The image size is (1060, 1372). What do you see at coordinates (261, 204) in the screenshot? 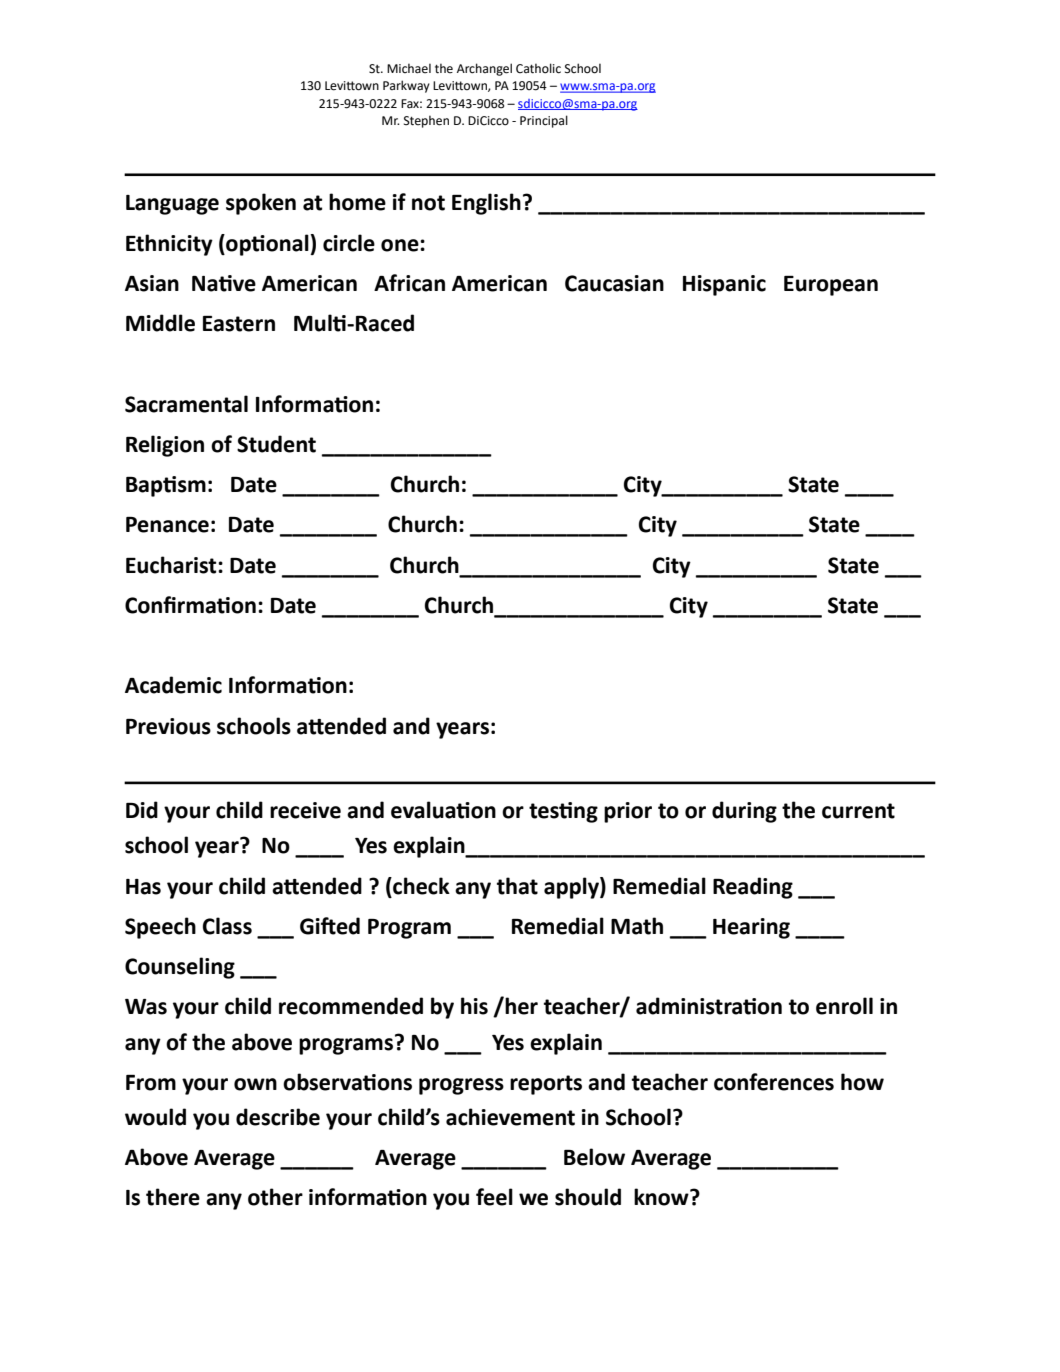
I see `spoken` at bounding box center [261, 204].
